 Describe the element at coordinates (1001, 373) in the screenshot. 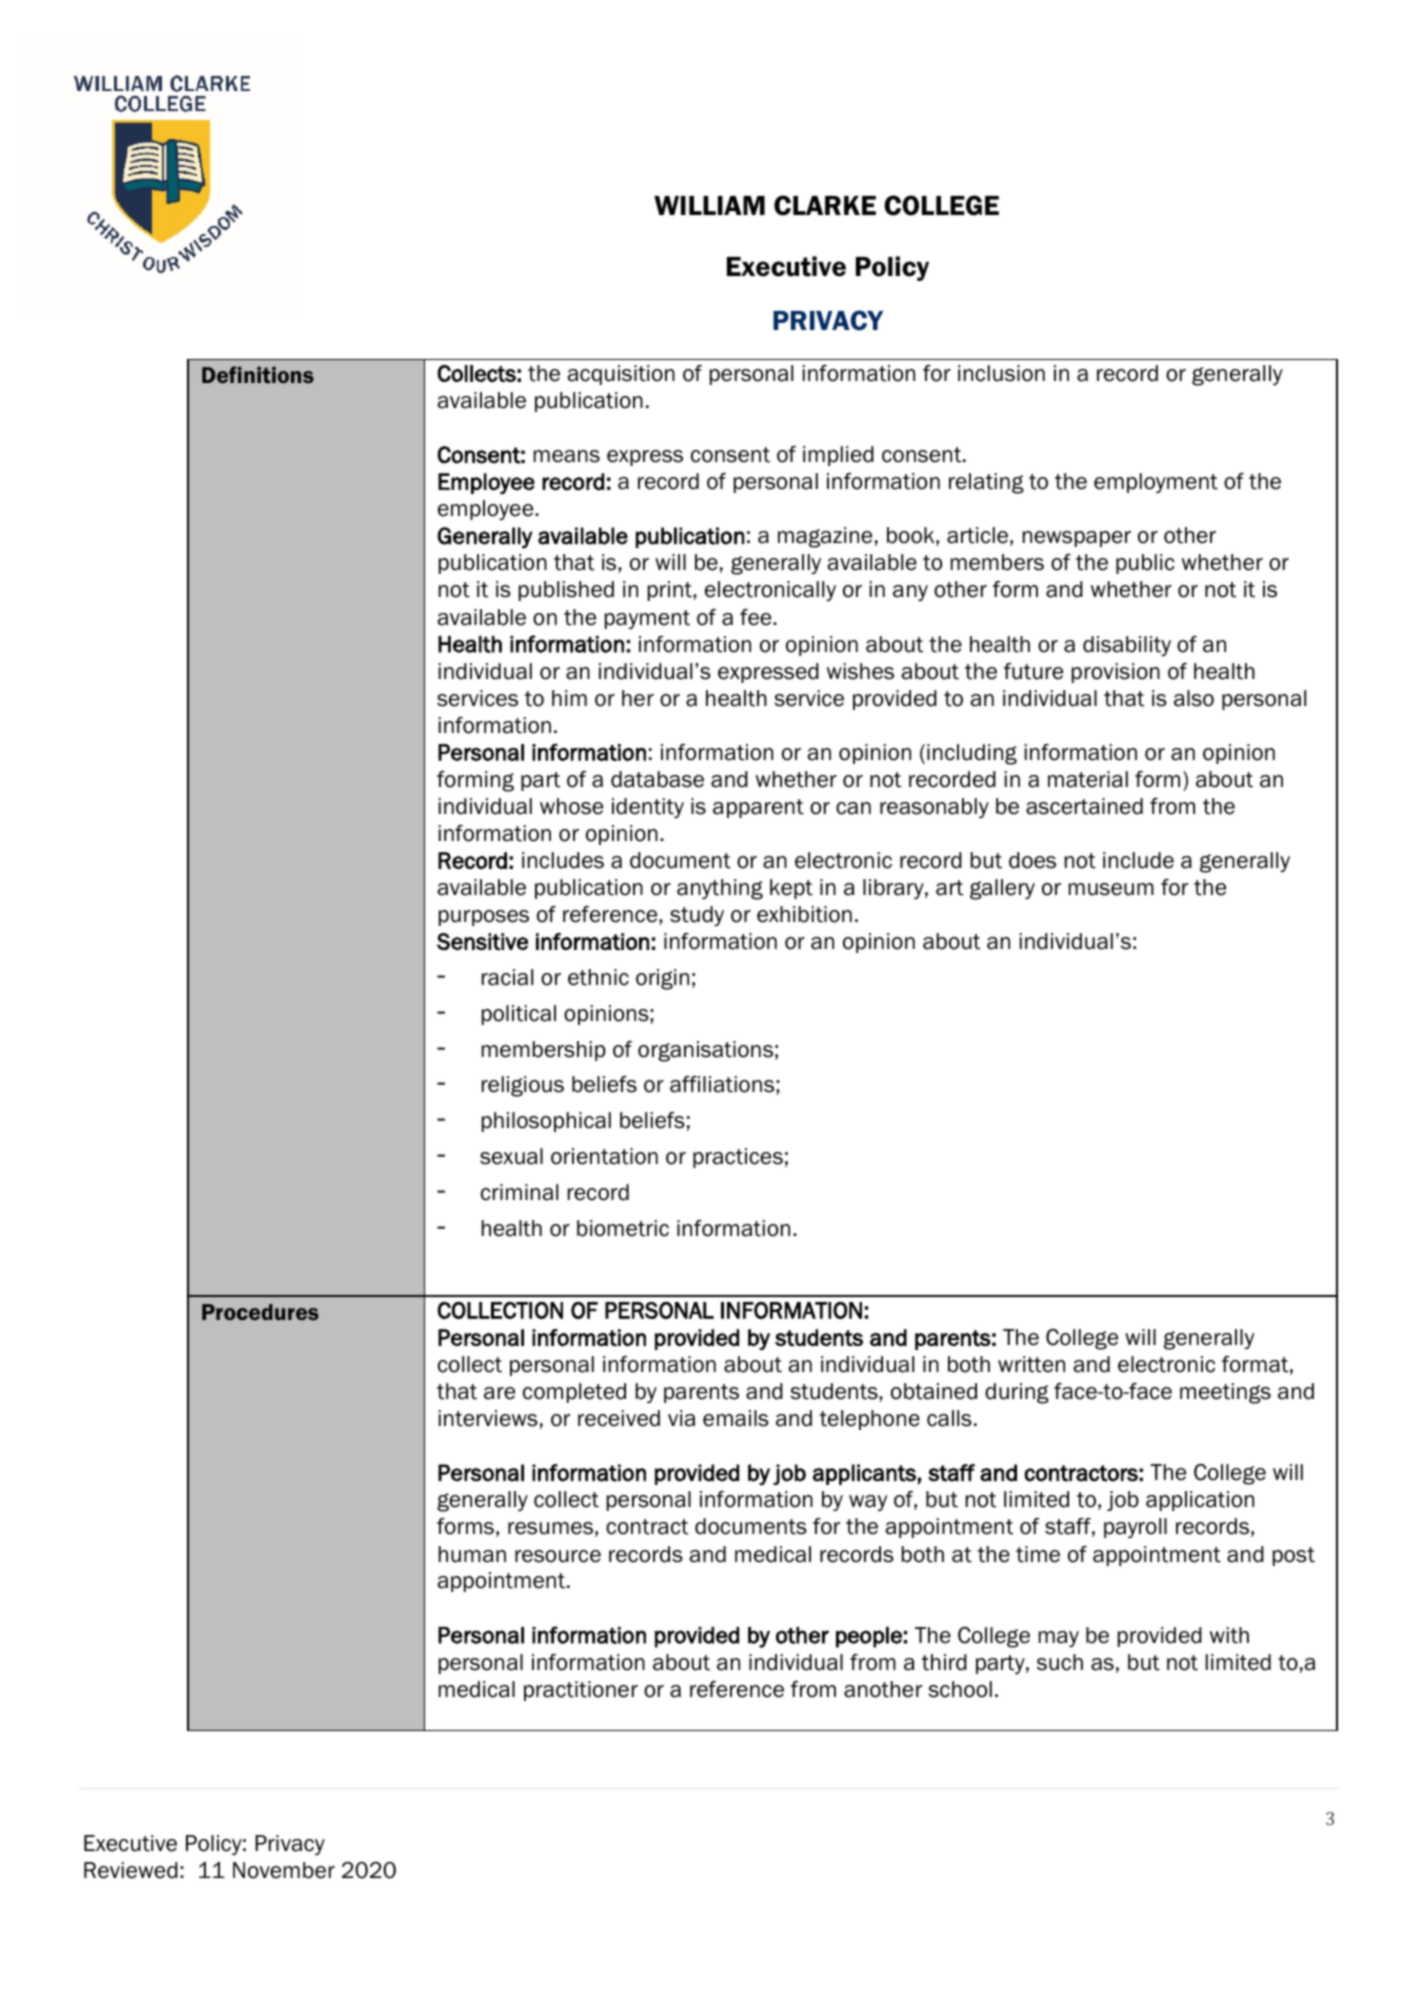

I see `inclusion` at that location.
